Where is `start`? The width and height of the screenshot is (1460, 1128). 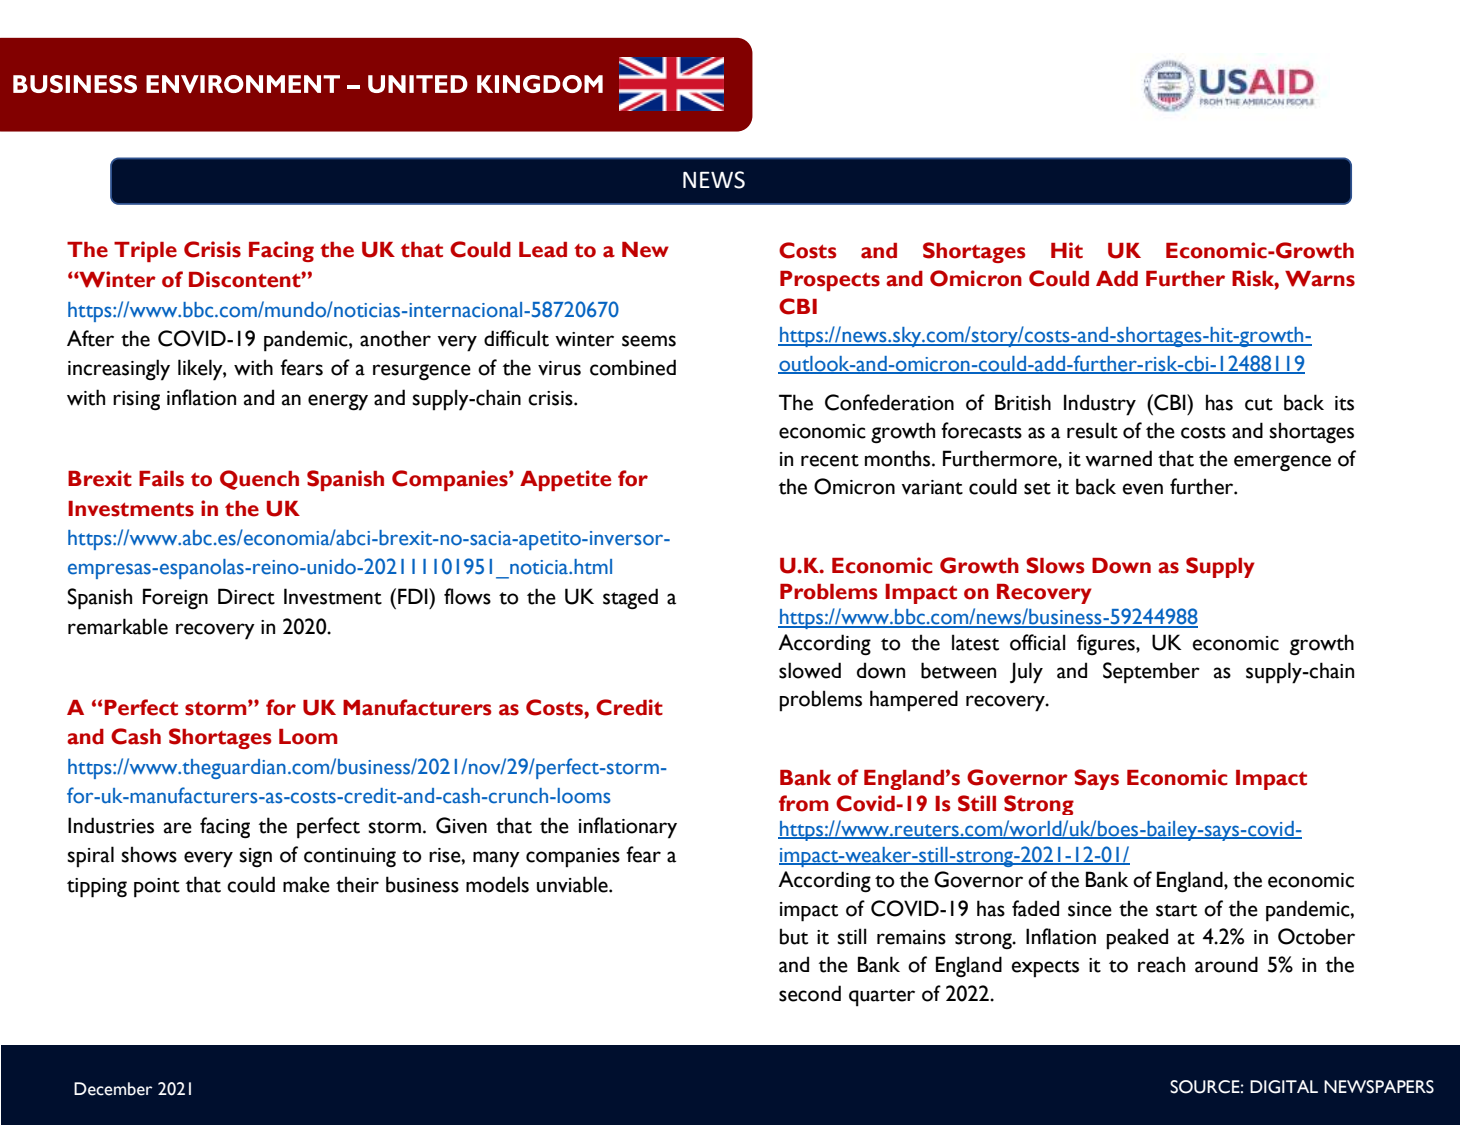 start is located at coordinates (1176, 910).
